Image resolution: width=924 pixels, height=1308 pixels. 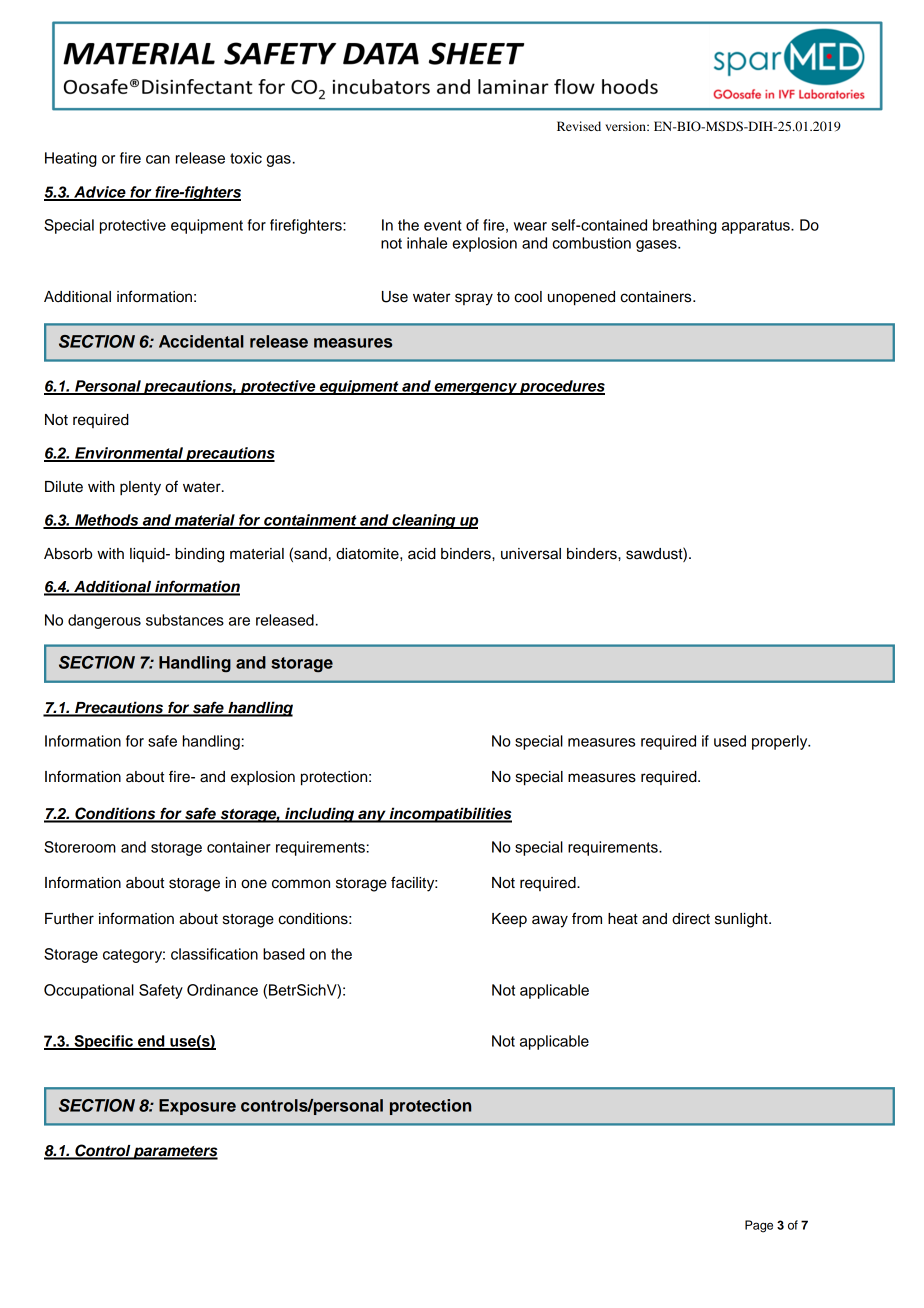 What do you see at coordinates (197, 1107) in the screenshot?
I see `Exposure` at bounding box center [197, 1107].
